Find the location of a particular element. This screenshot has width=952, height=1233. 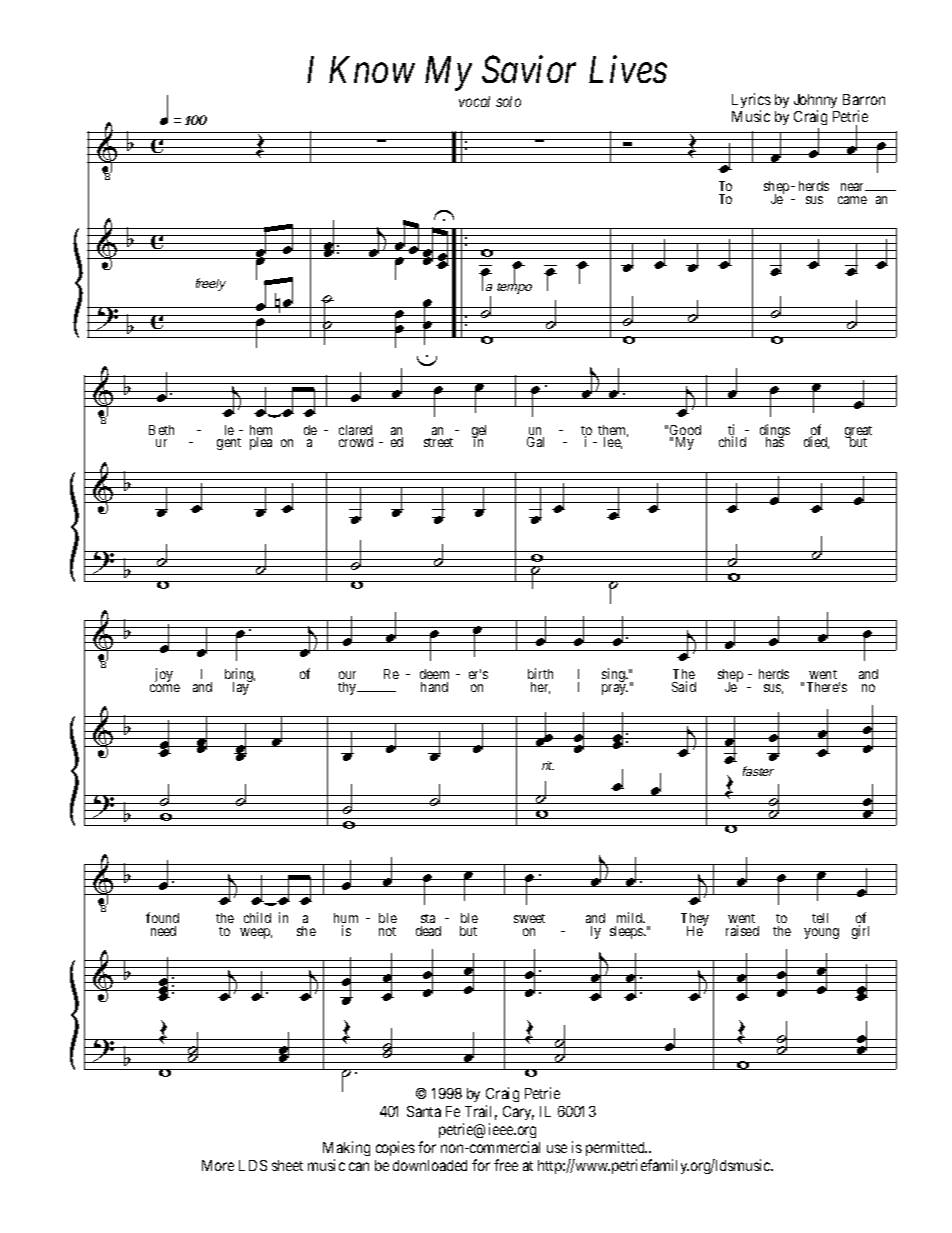

raised is located at coordinates (742, 930).
